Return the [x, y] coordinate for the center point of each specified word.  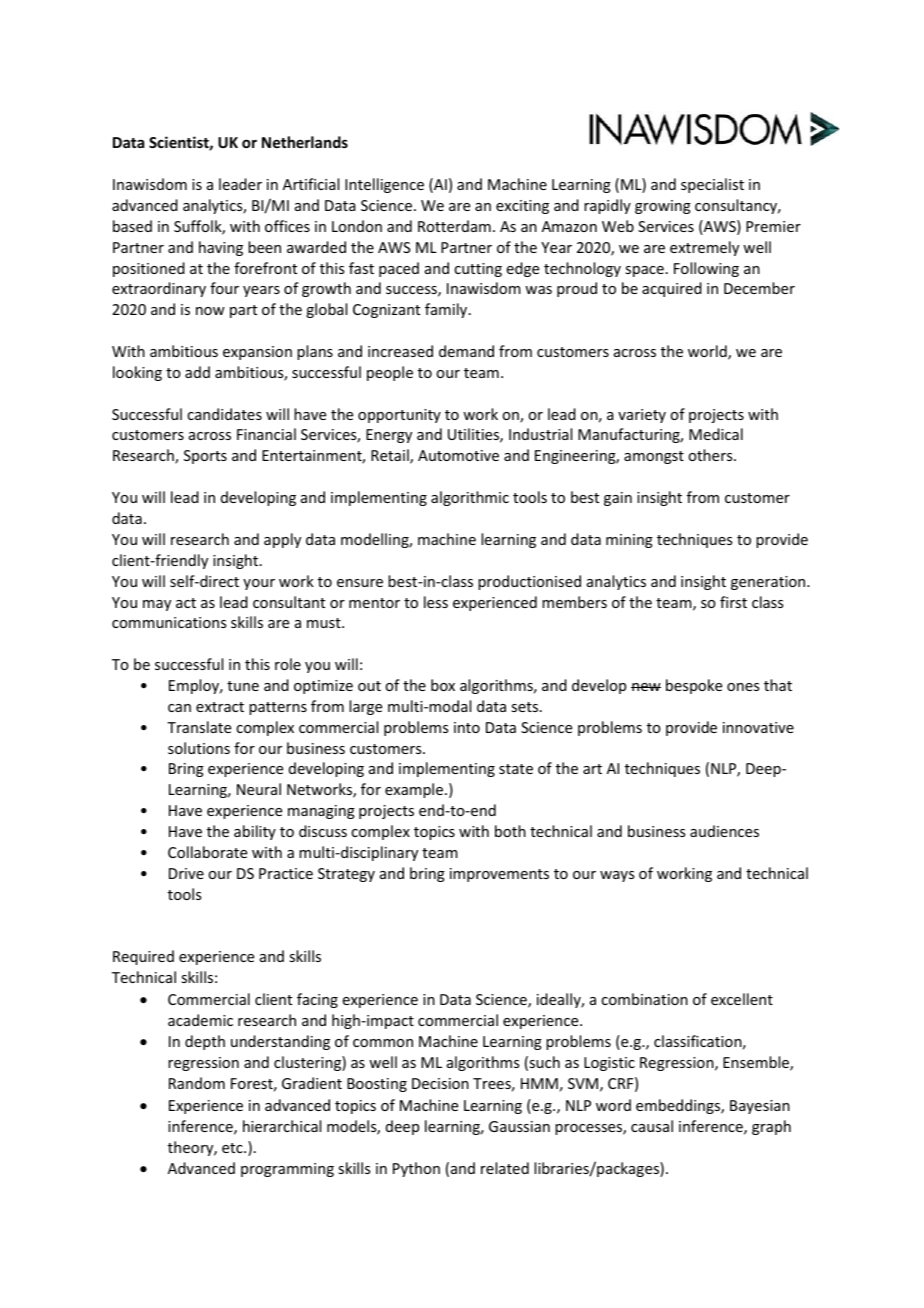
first [733, 602]
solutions [199, 748]
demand [466, 351]
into [467, 727]
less [436, 602]
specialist [712, 185]
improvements [499, 875]
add [197, 372]
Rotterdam [454, 226]
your [259, 584]
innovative [758, 727]
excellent [742, 999]
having [221, 248]
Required [143, 957]
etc [233, 1148]
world [708, 352]
